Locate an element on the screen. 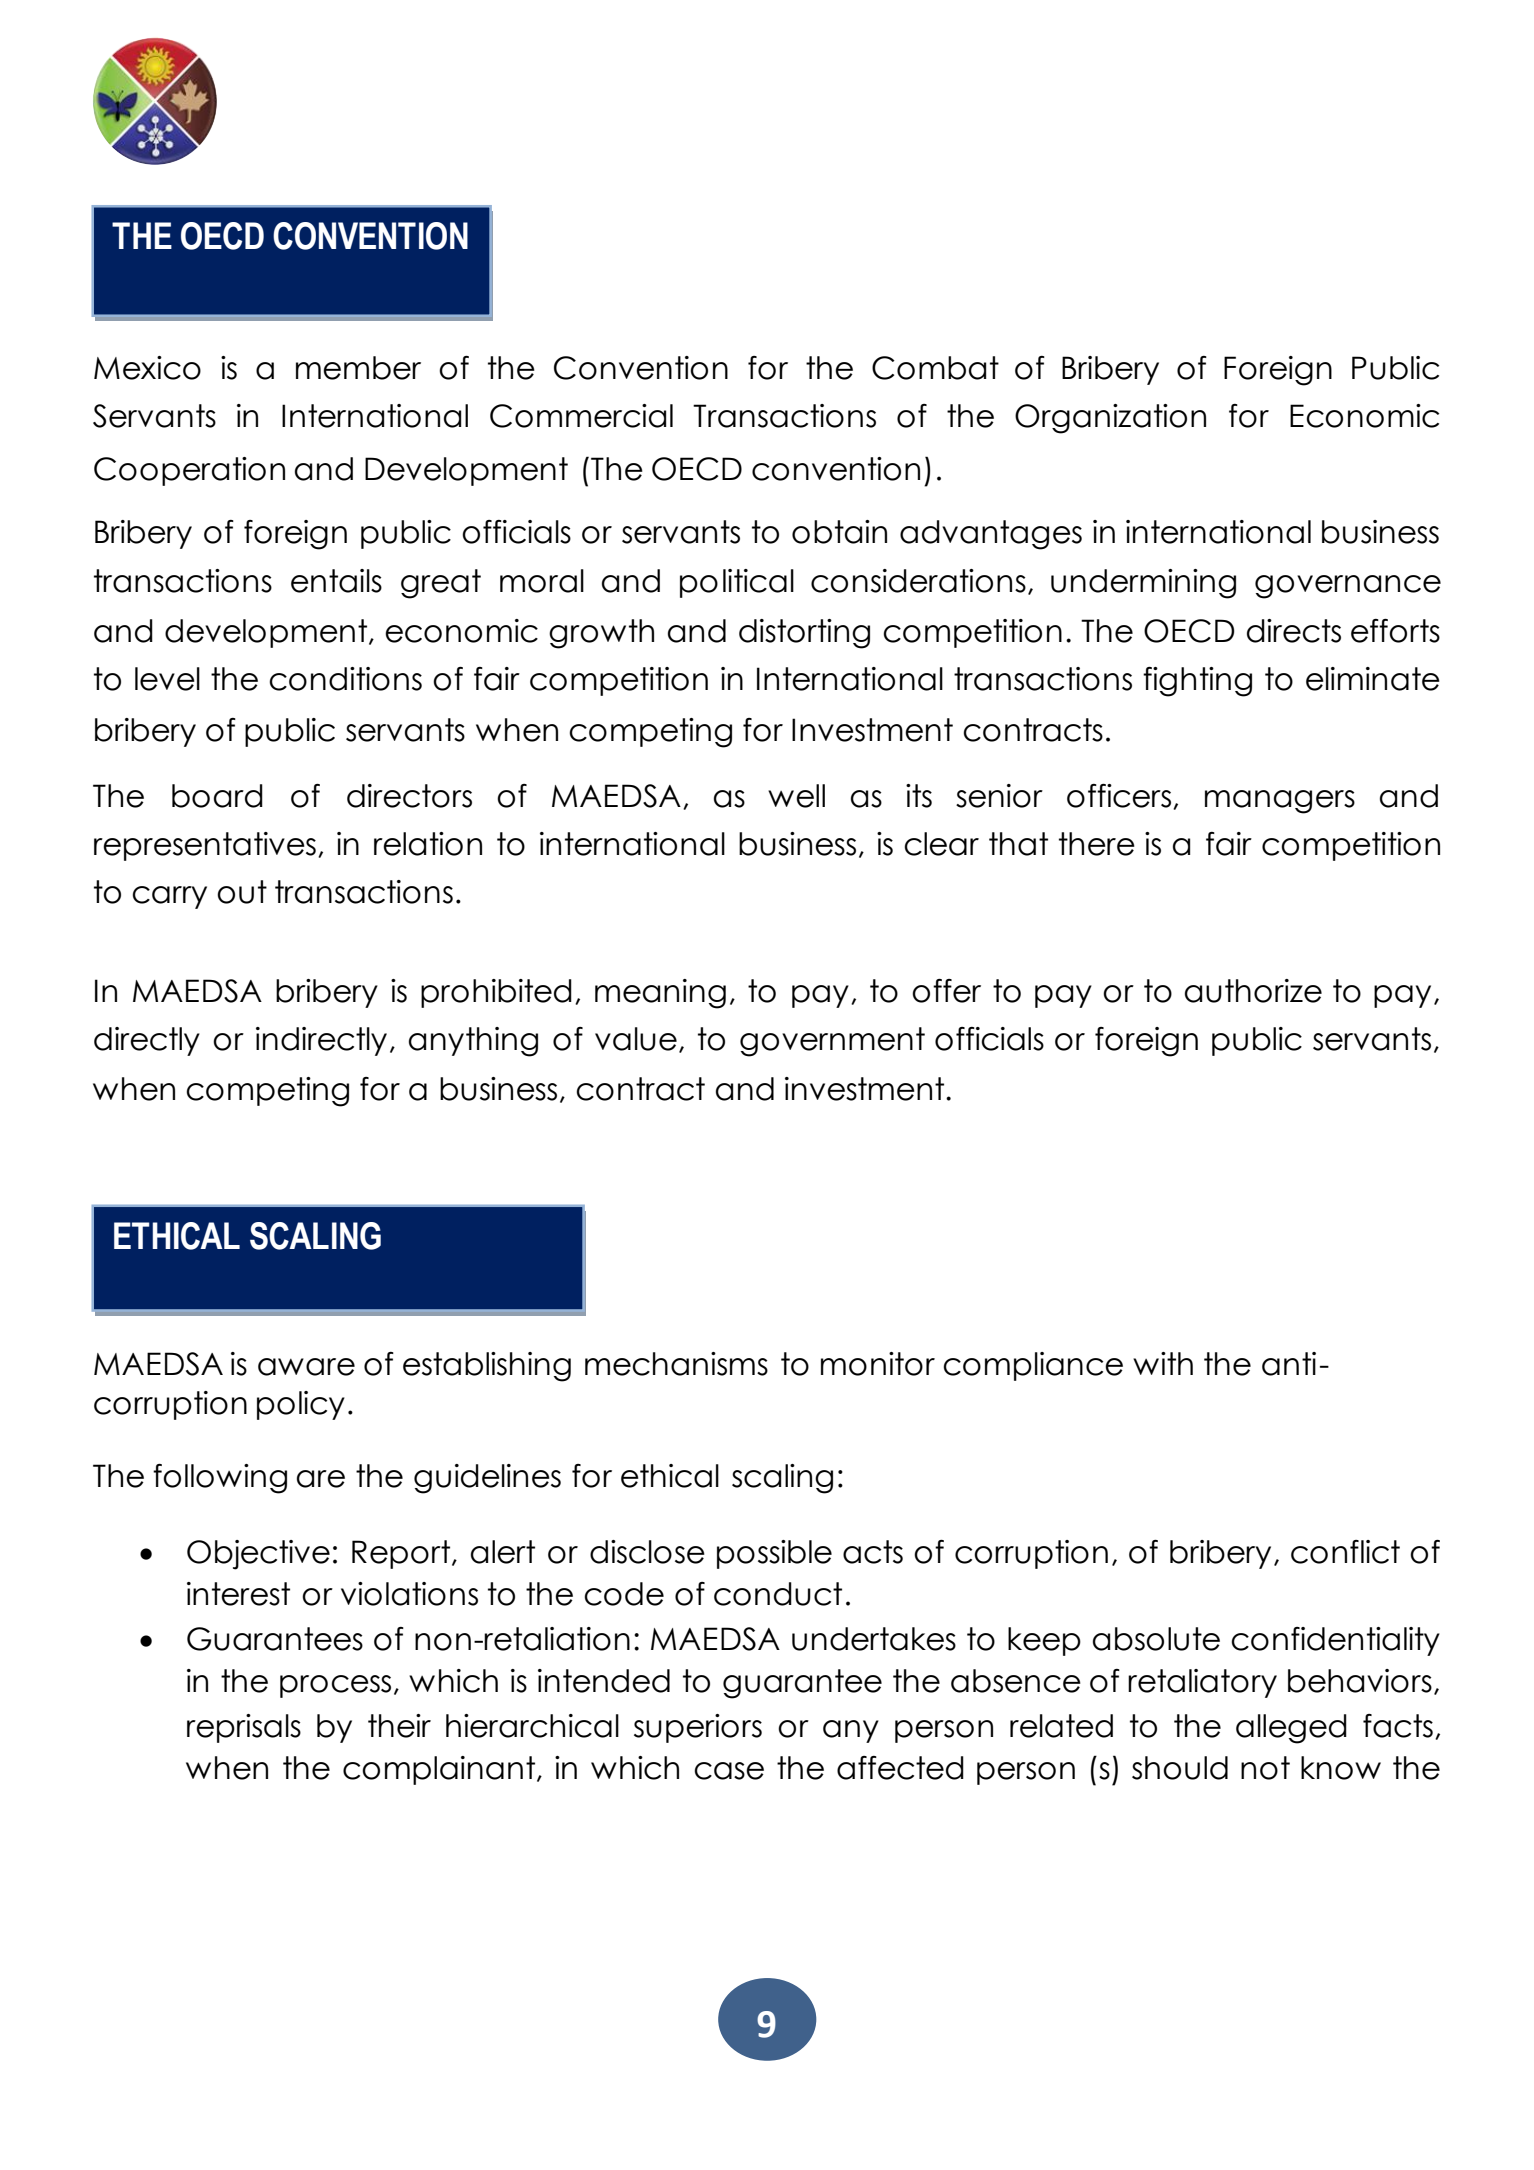 This screenshot has width=1534, height=2170. government is located at coordinates (832, 1042).
